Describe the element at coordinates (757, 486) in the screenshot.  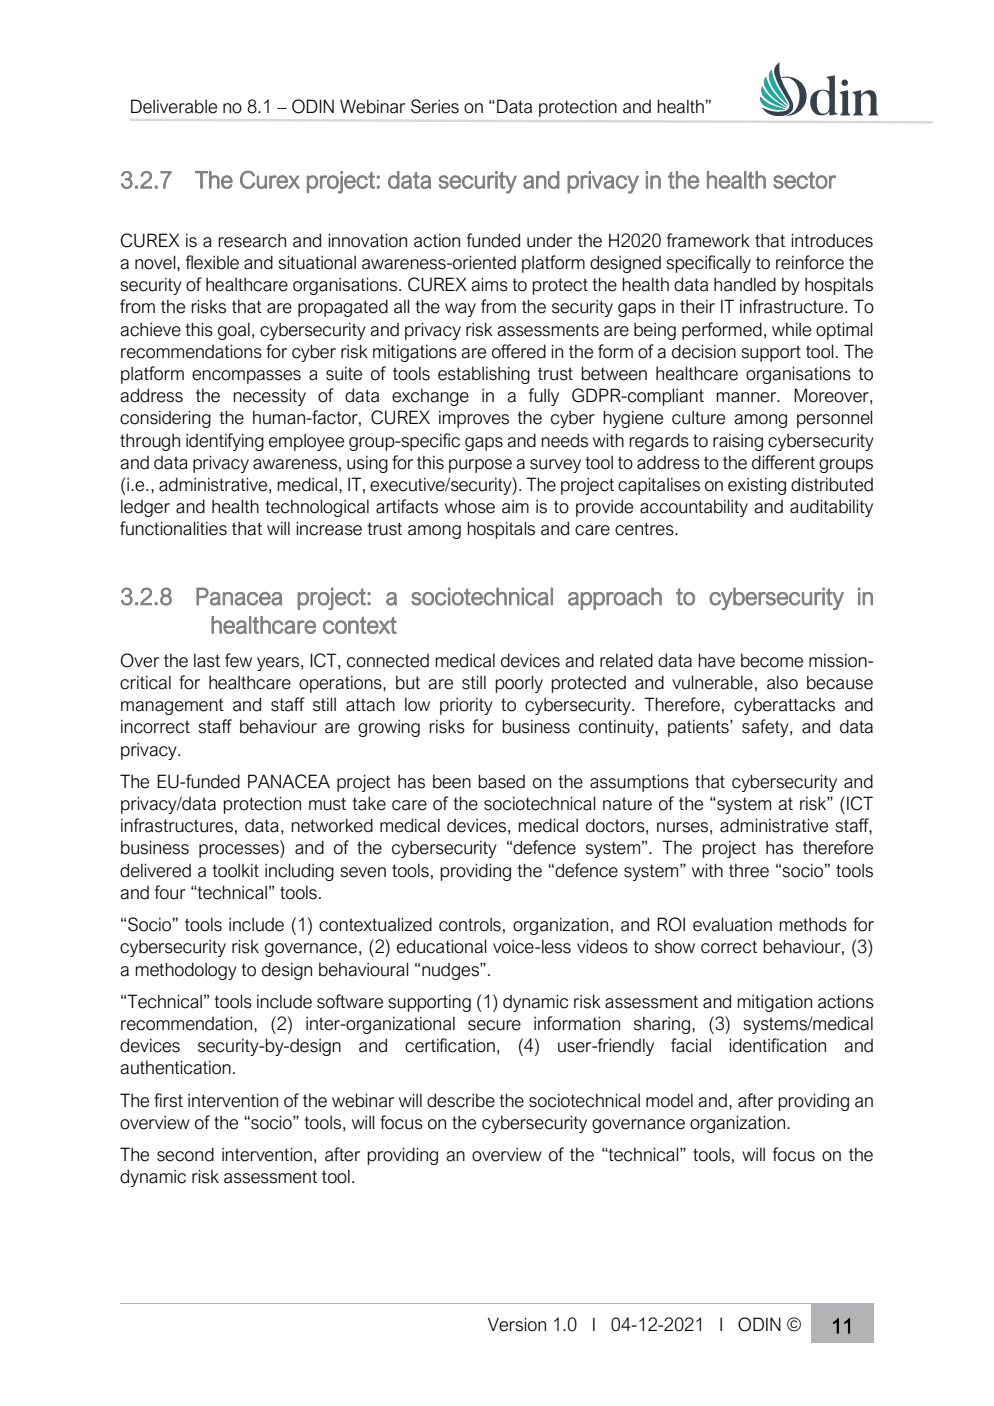
I see `existing` at that location.
